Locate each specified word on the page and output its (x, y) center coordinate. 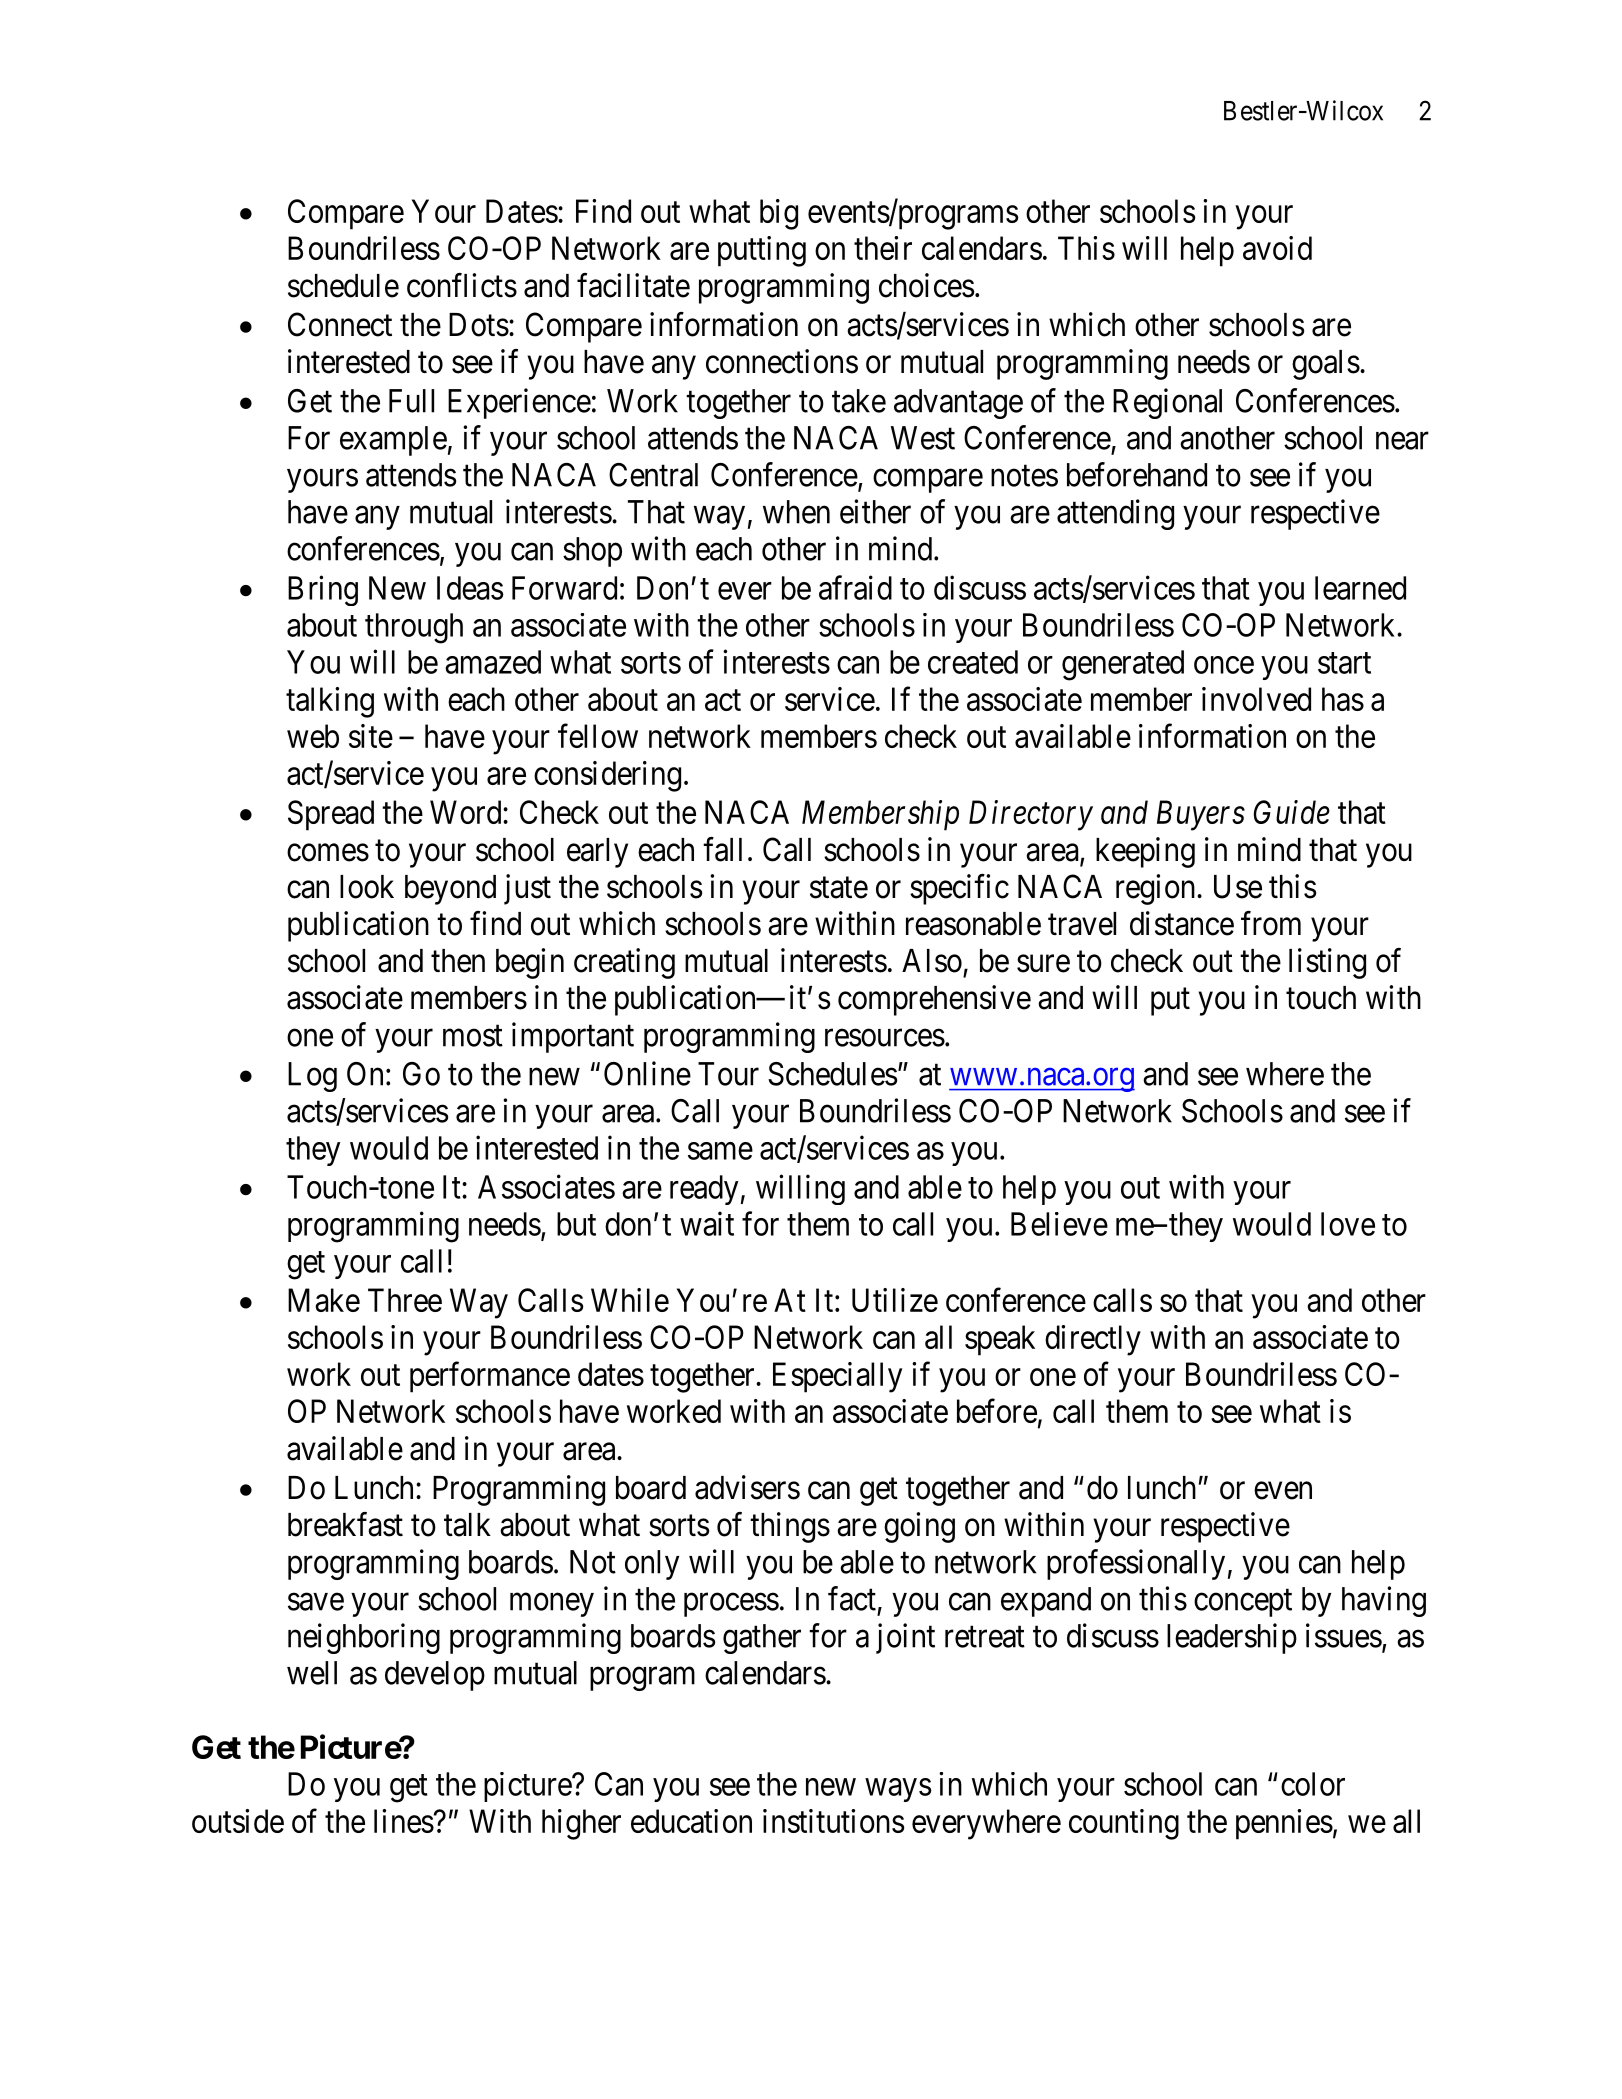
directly (1093, 1340)
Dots (479, 325)
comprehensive (934, 1000)
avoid (1277, 248)
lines (404, 1821)
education (691, 1821)
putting (762, 251)
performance (490, 1377)
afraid (855, 587)
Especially (837, 1377)
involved (1256, 699)
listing (1327, 963)
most (473, 1036)
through (414, 628)
